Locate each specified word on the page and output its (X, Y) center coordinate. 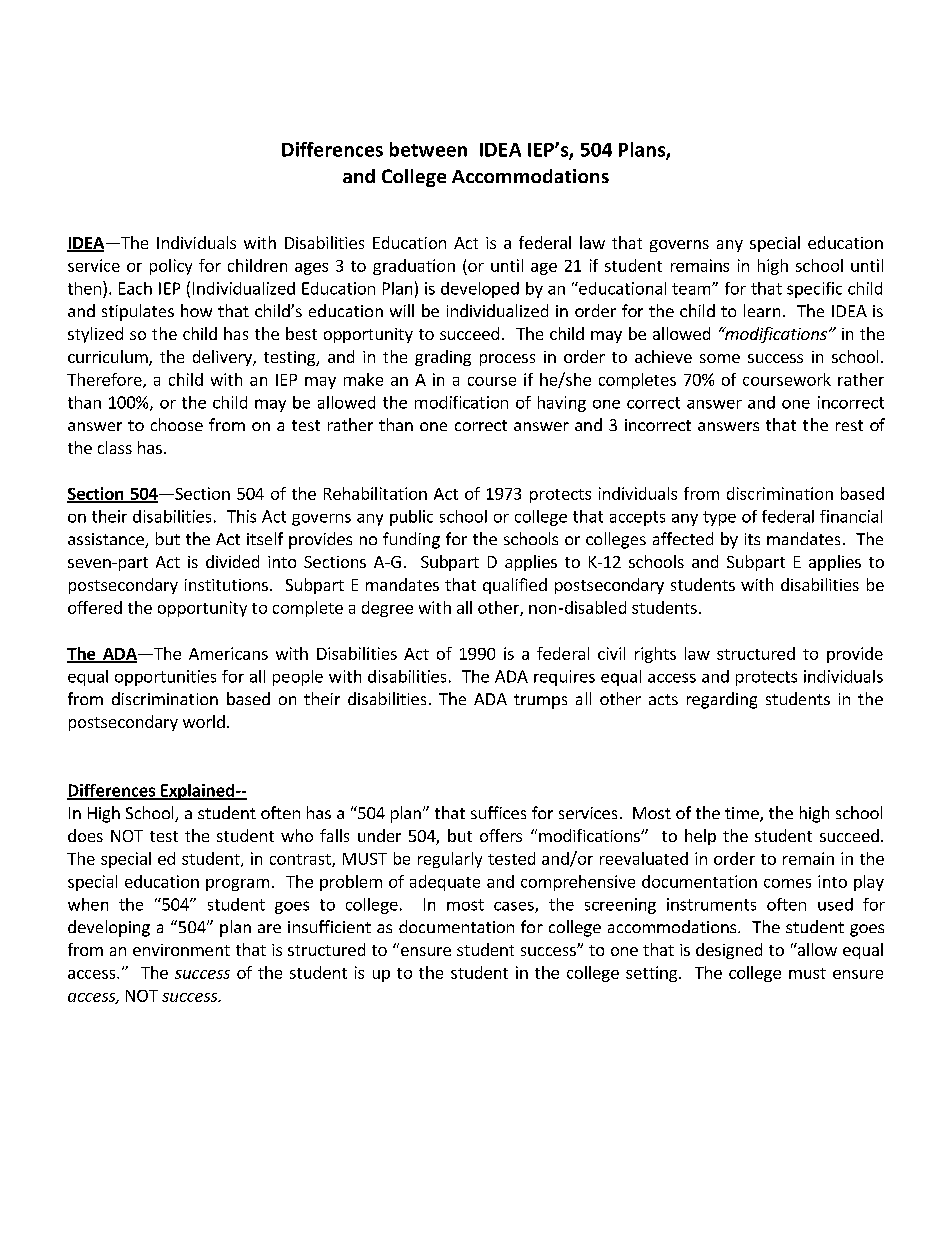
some (720, 358)
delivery (223, 358)
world (204, 721)
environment (181, 950)
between (428, 149)
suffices (498, 812)
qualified (515, 586)
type (719, 518)
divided (232, 561)
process (507, 360)
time (743, 814)
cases (515, 907)
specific (814, 290)
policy (171, 267)
